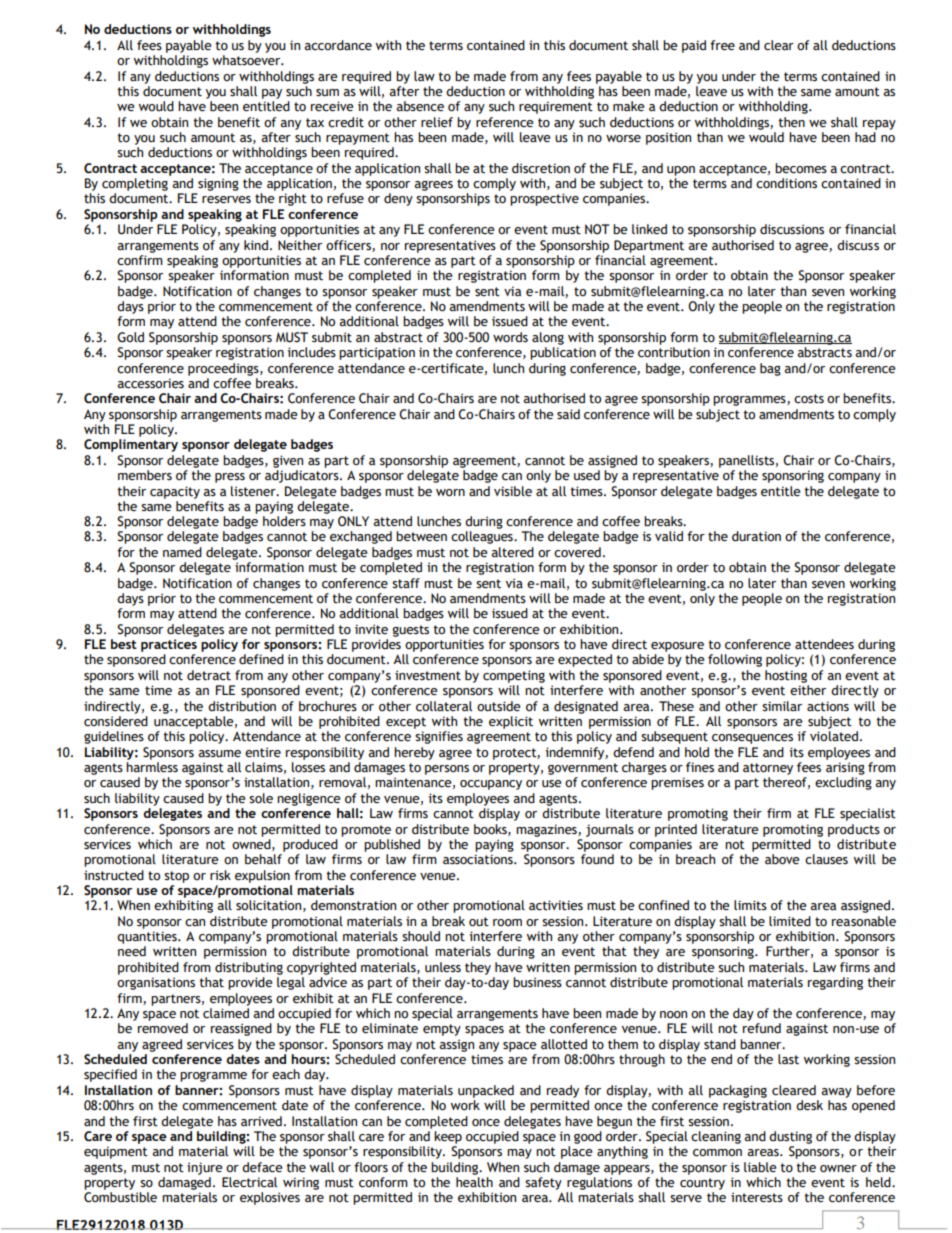 This screenshot has width=952, height=1233. Describe the element at coordinates (169, 645) in the screenshot. I see `practices` at that location.
